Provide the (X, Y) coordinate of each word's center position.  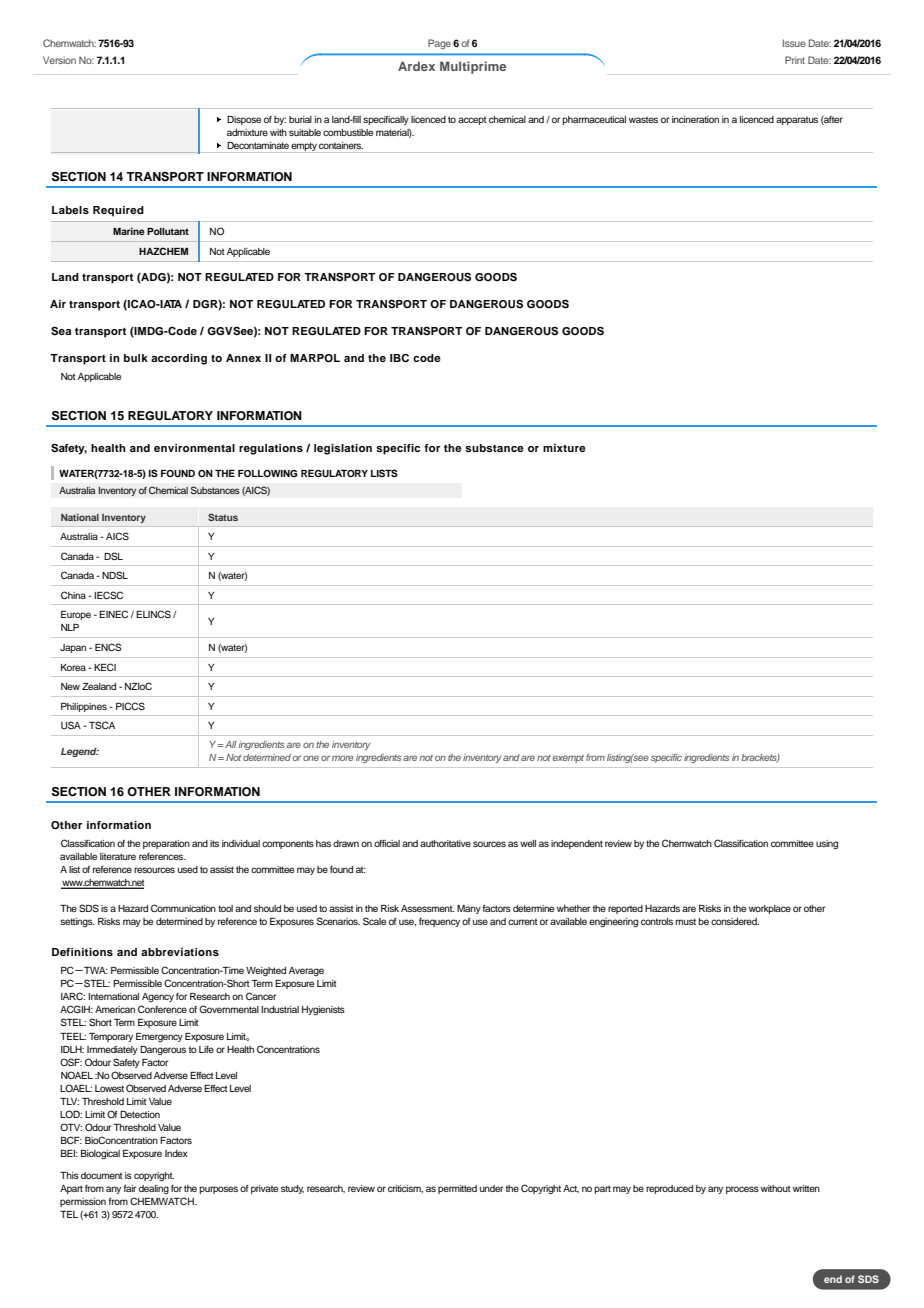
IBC (399, 358)
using (827, 844)
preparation (166, 844)
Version (59, 60)
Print (795, 60)
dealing (154, 1189)
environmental (194, 448)
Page (439, 44)
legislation (343, 449)
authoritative (445, 843)
